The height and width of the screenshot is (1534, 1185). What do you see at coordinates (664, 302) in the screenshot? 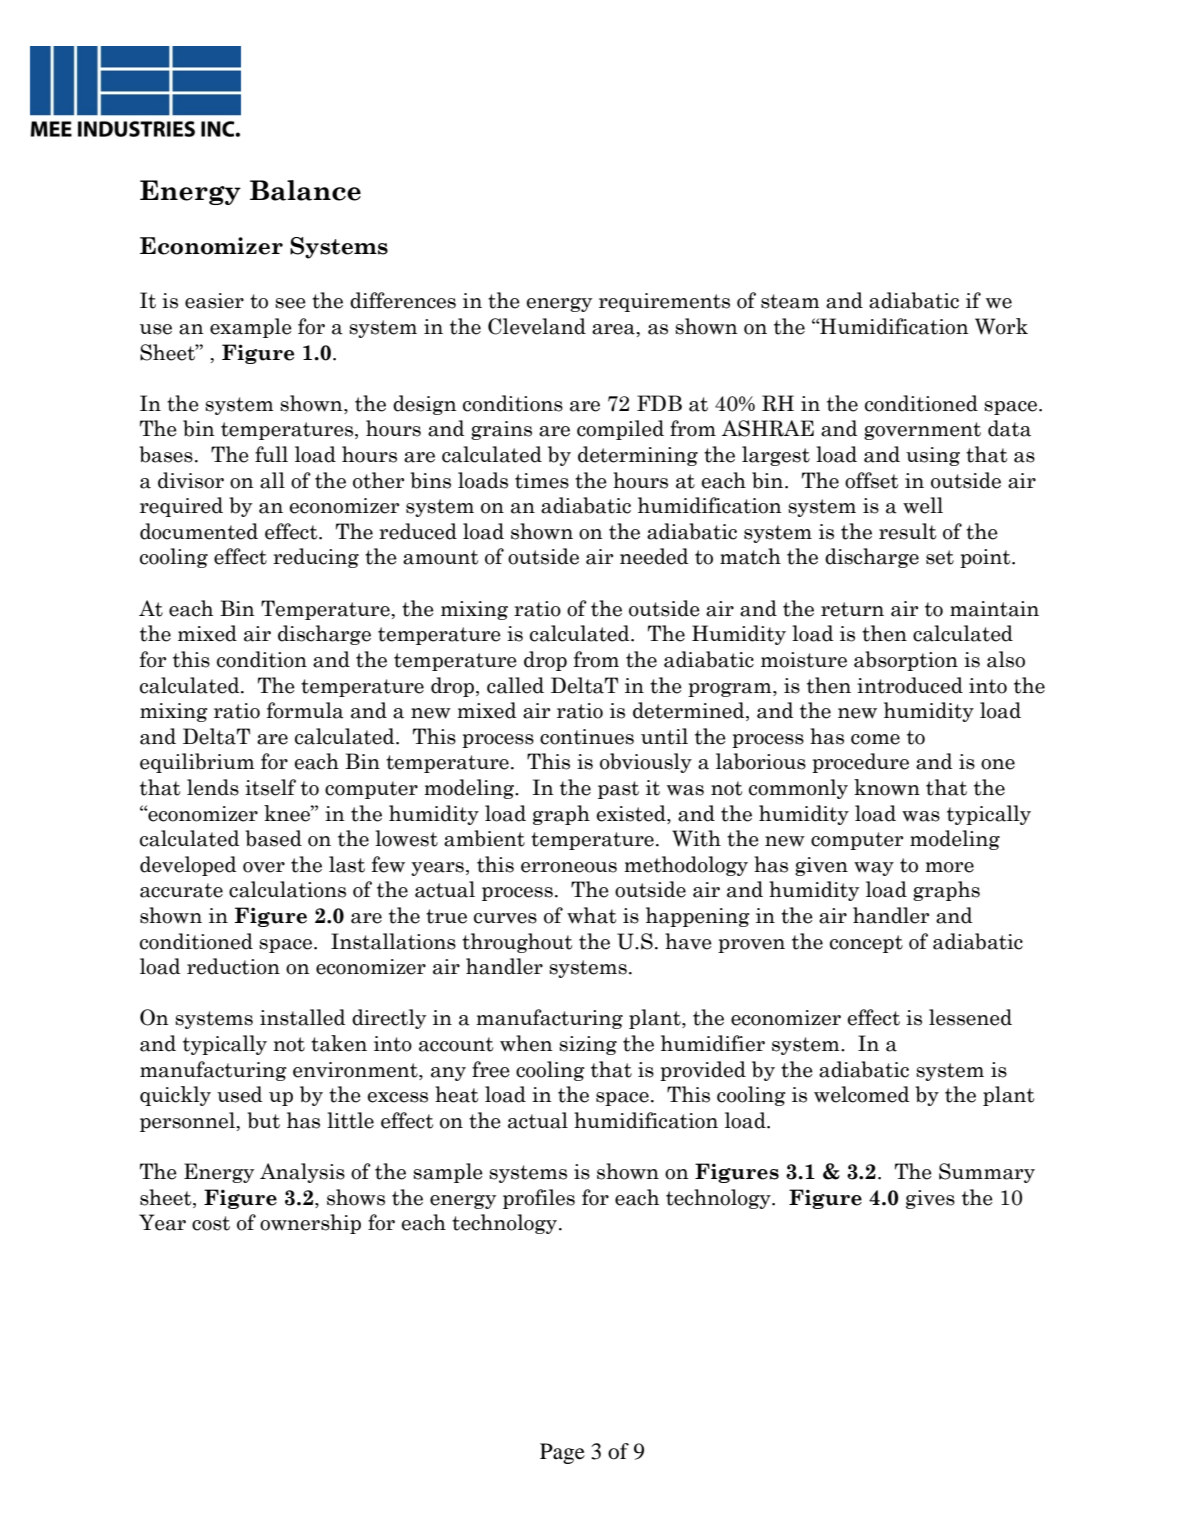
I see `requirements` at bounding box center [664, 302].
